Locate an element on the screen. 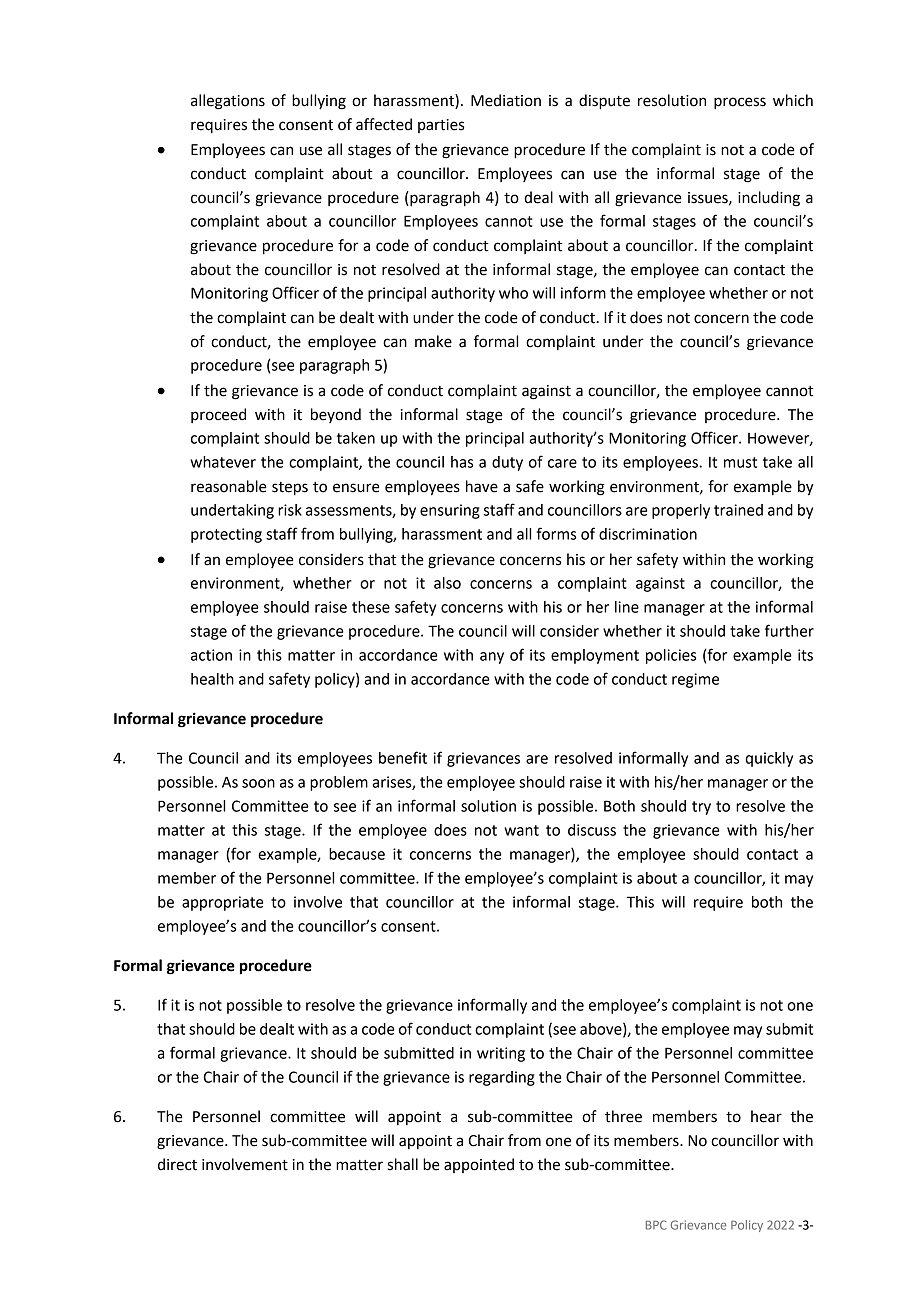 The height and width of the screenshot is (1308, 924). affected is located at coordinates (384, 124).
